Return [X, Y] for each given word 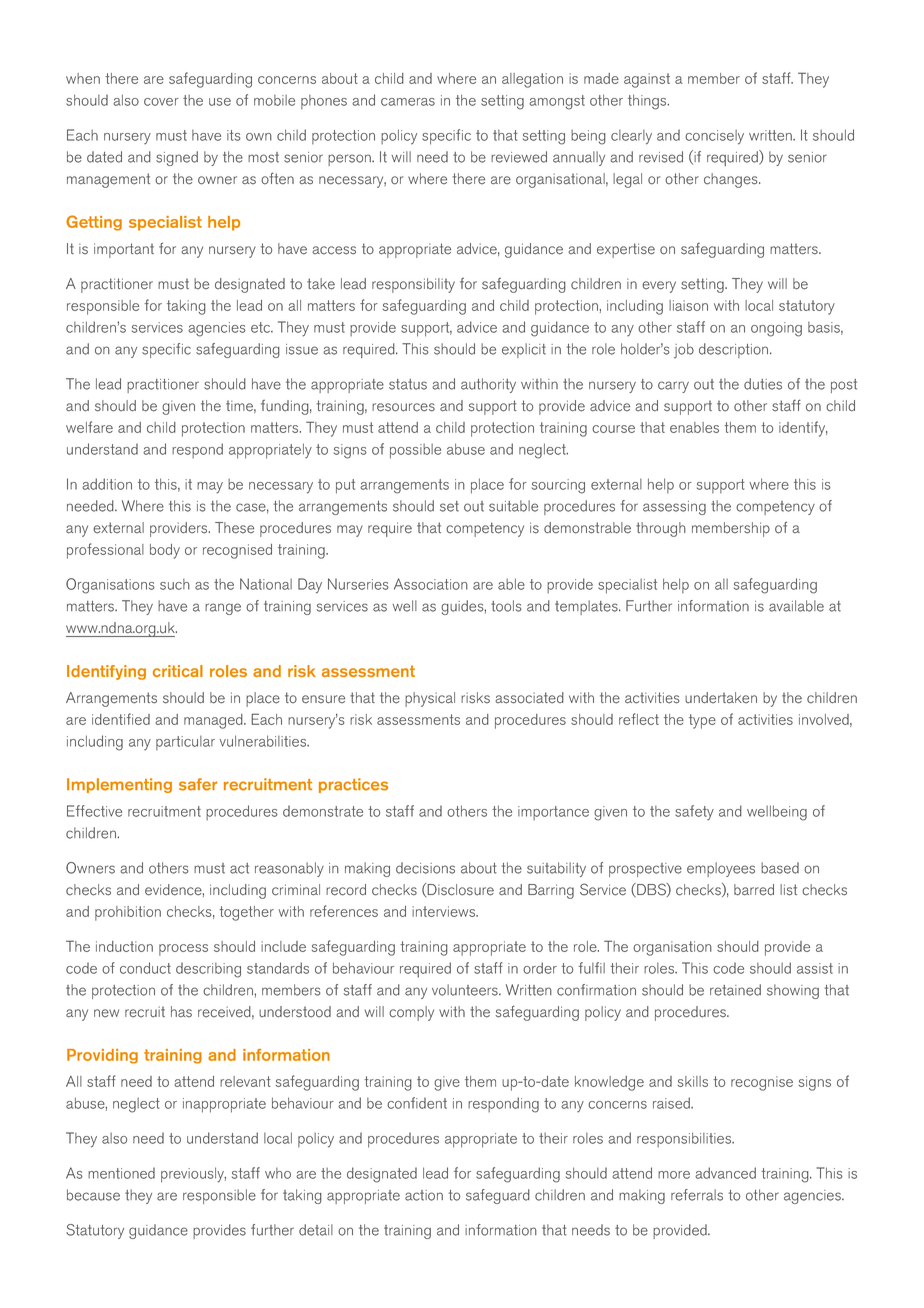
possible [415, 451]
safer [198, 784]
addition [107, 484]
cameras [408, 102]
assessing [674, 508]
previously [193, 1175]
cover [161, 102]
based [780, 868]
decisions [425, 868]
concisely [714, 137]
